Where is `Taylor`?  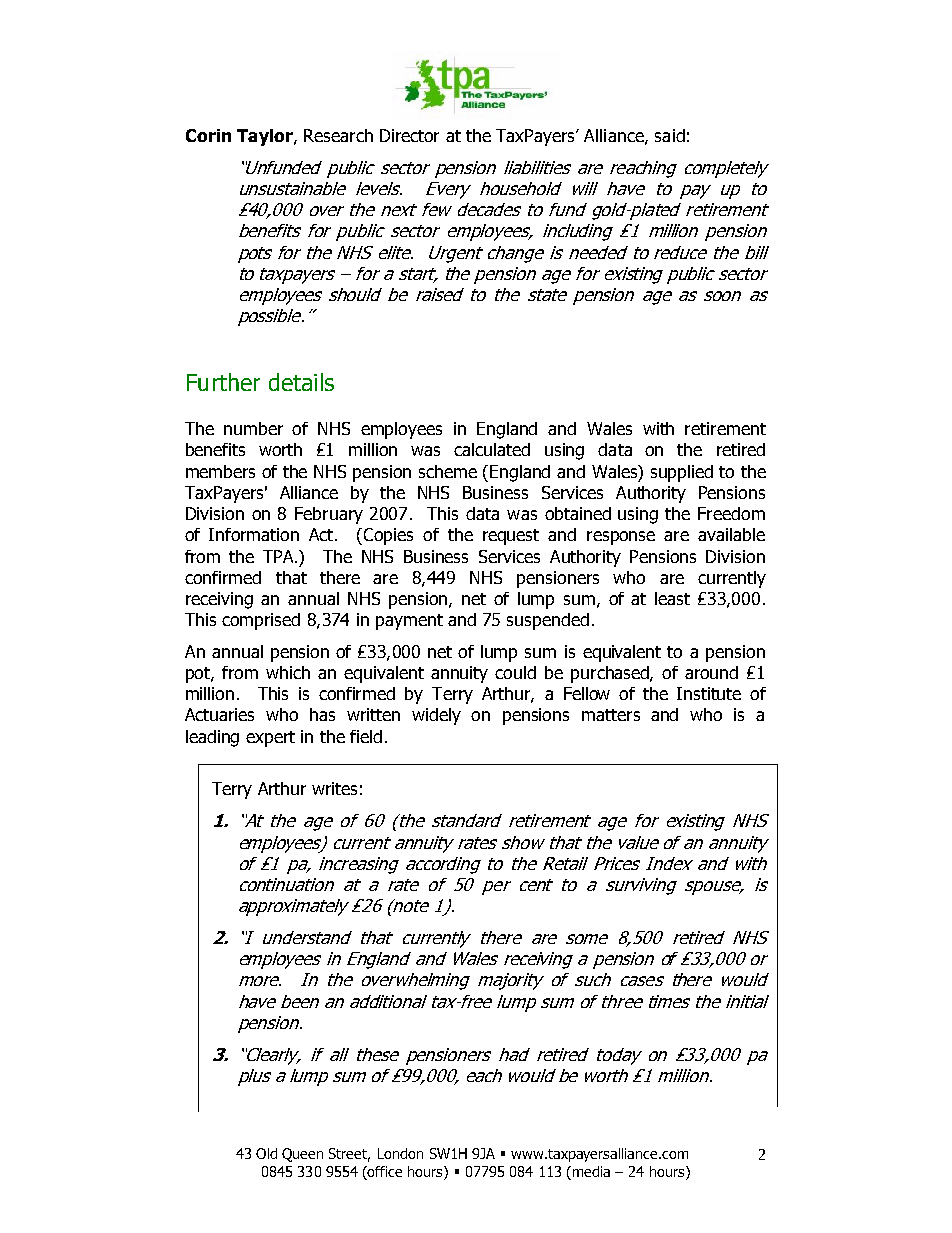 Taylor is located at coordinates (266, 137).
